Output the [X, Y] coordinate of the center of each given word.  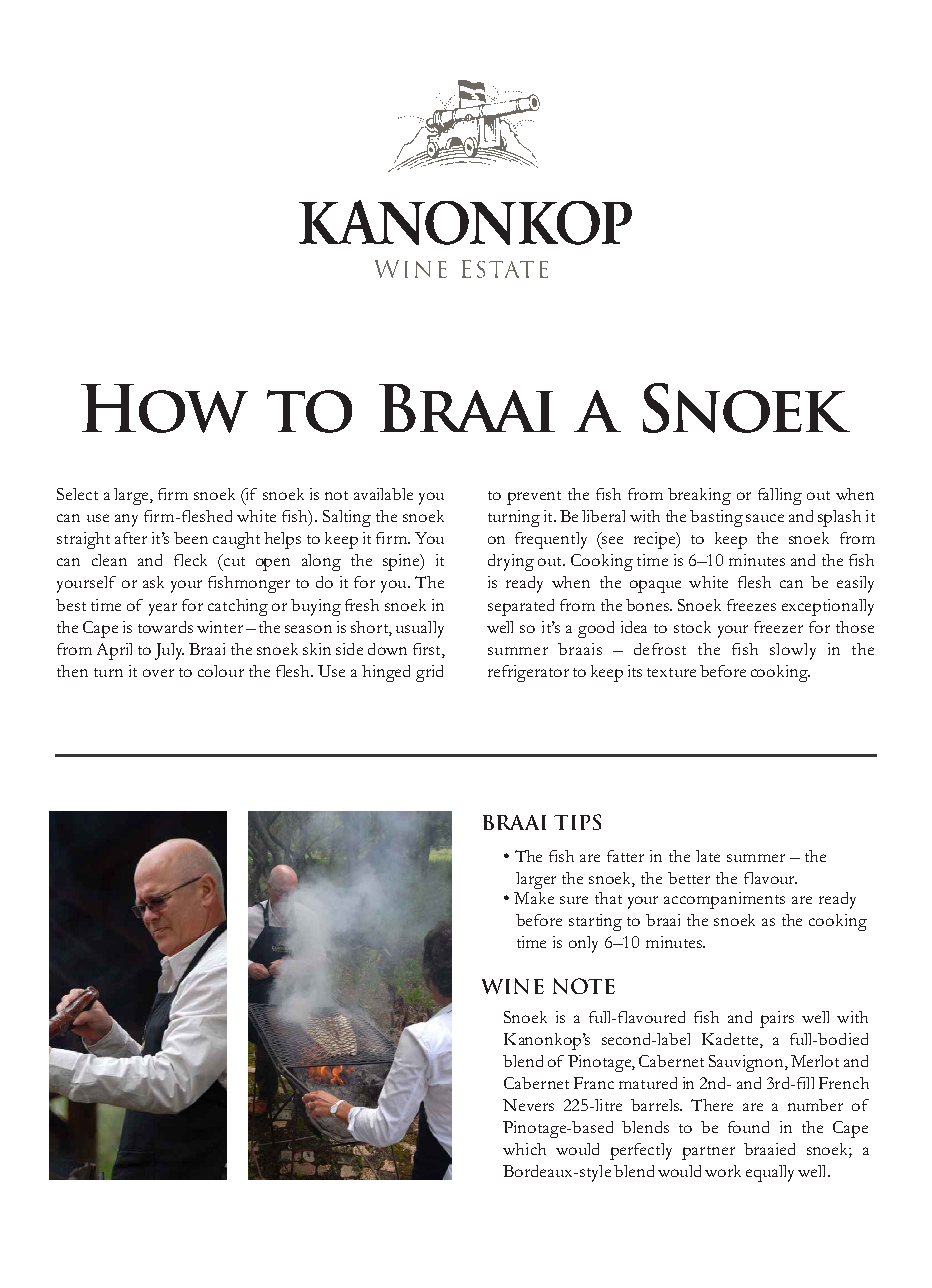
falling [780, 496]
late [708, 856]
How [164, 408]
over [158, 673]
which [524, 1149]
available [383, 494]
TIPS [577, 822]
